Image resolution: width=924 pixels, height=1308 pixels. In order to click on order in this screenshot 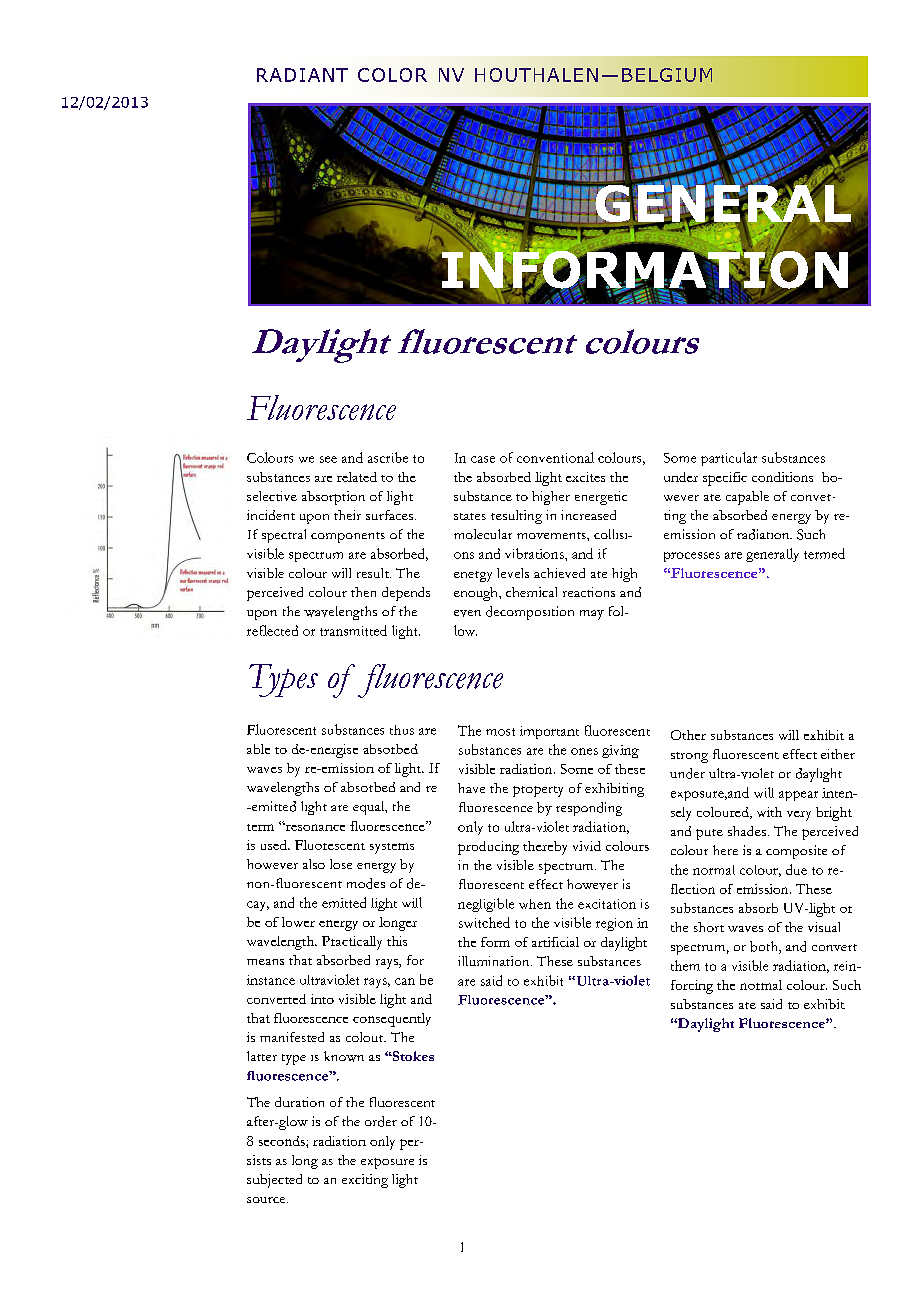, I will do `click(381, 1121)`.
